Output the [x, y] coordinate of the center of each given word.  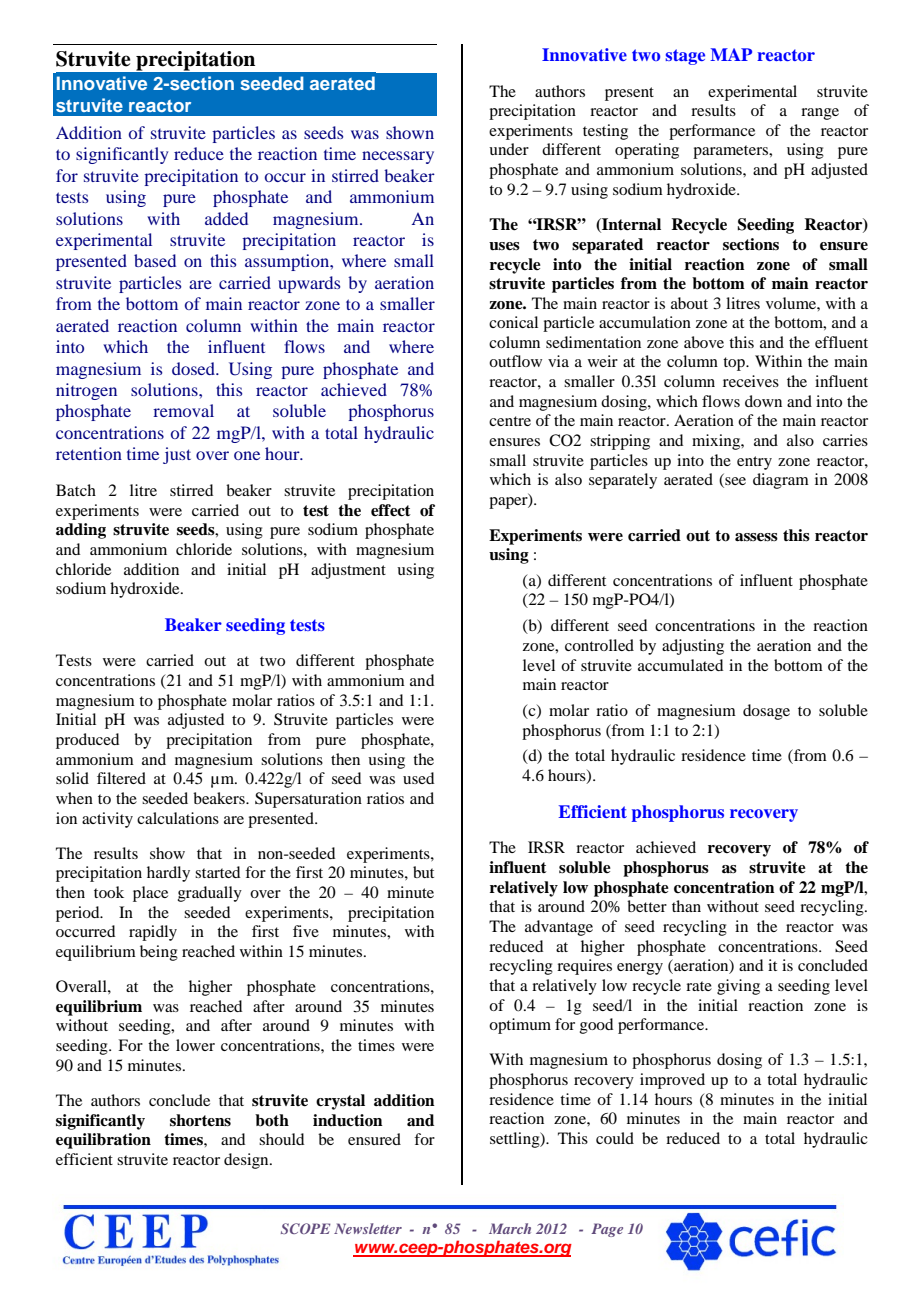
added [226, 218]
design [247, 1161]
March [510, 1228]
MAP [731, 54]
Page [607, 1230]
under [509, 149]
